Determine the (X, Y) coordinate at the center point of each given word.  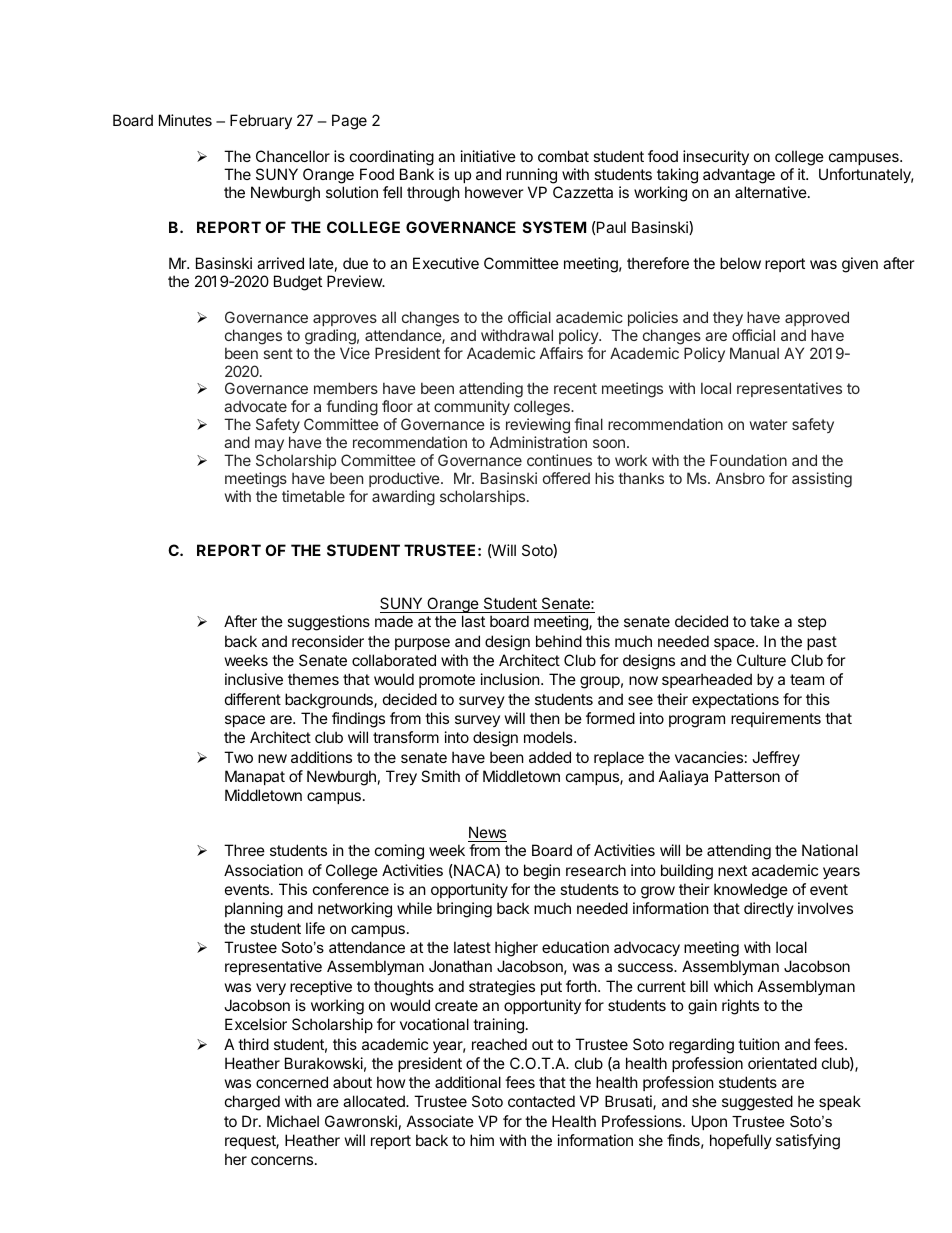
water (768, 424)
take (765, 621)
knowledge (751, 891)
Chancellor (293, 156)
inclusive (254, 679)
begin (542, 872)
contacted (541, 1101)
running (531, 176)
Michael (293, 1121)
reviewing (538, 427)
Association (263, 870)
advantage (739, 176)
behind (559, 641)
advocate (255, 406)
